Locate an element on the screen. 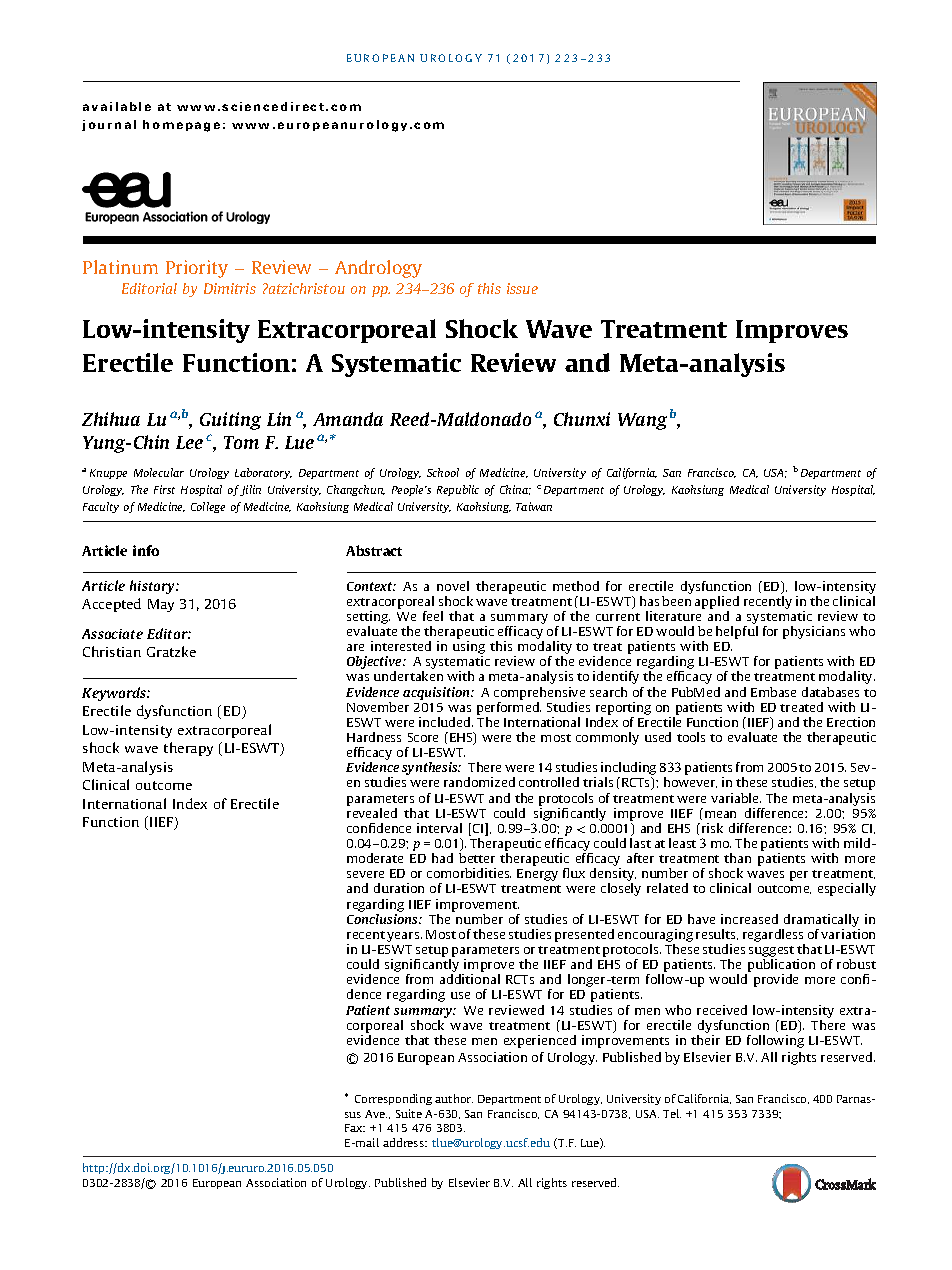 The image size is (952, 1270). issue is located at coordinates (522, 288).
